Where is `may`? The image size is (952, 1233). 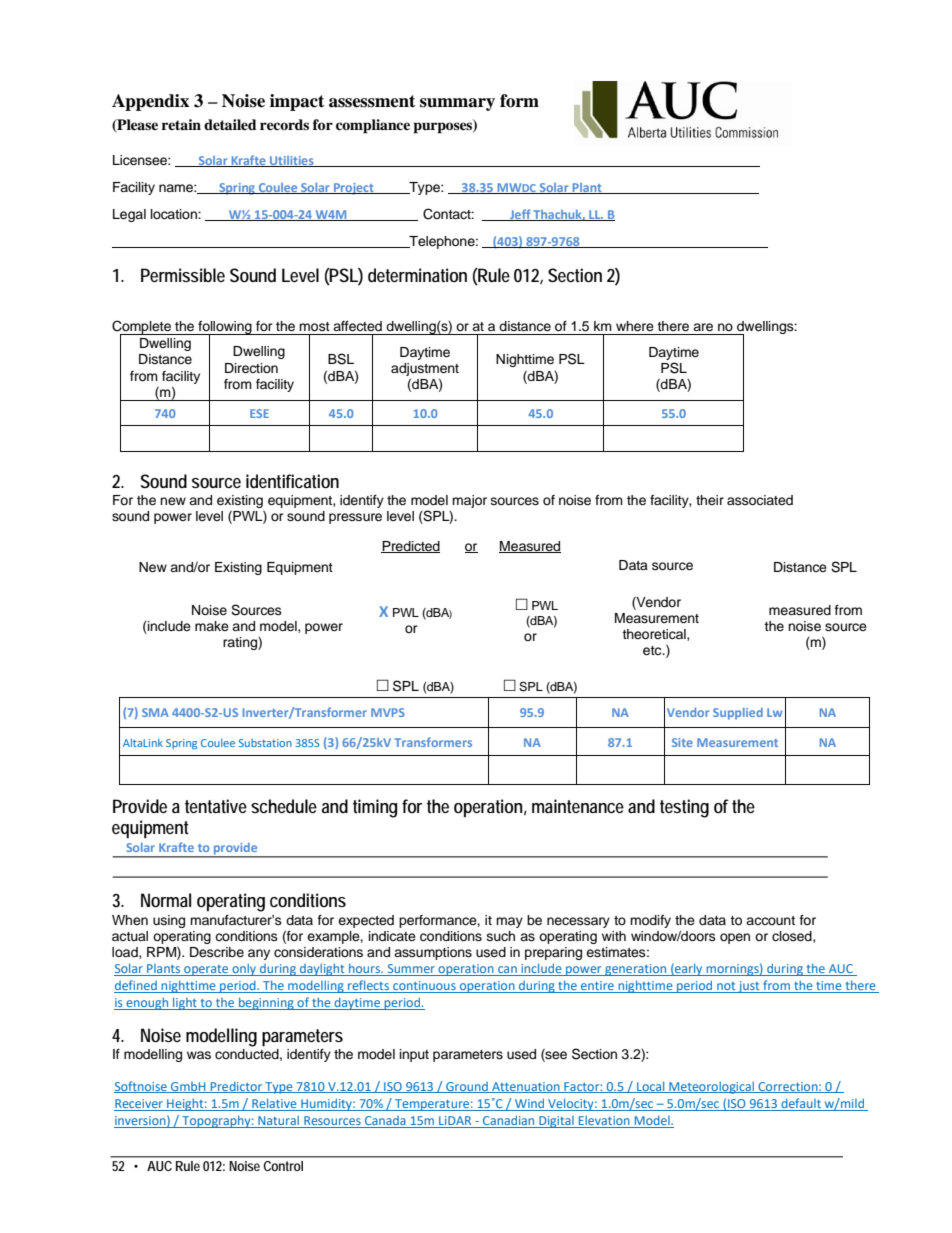
may is located at coordinates (509, 922).
